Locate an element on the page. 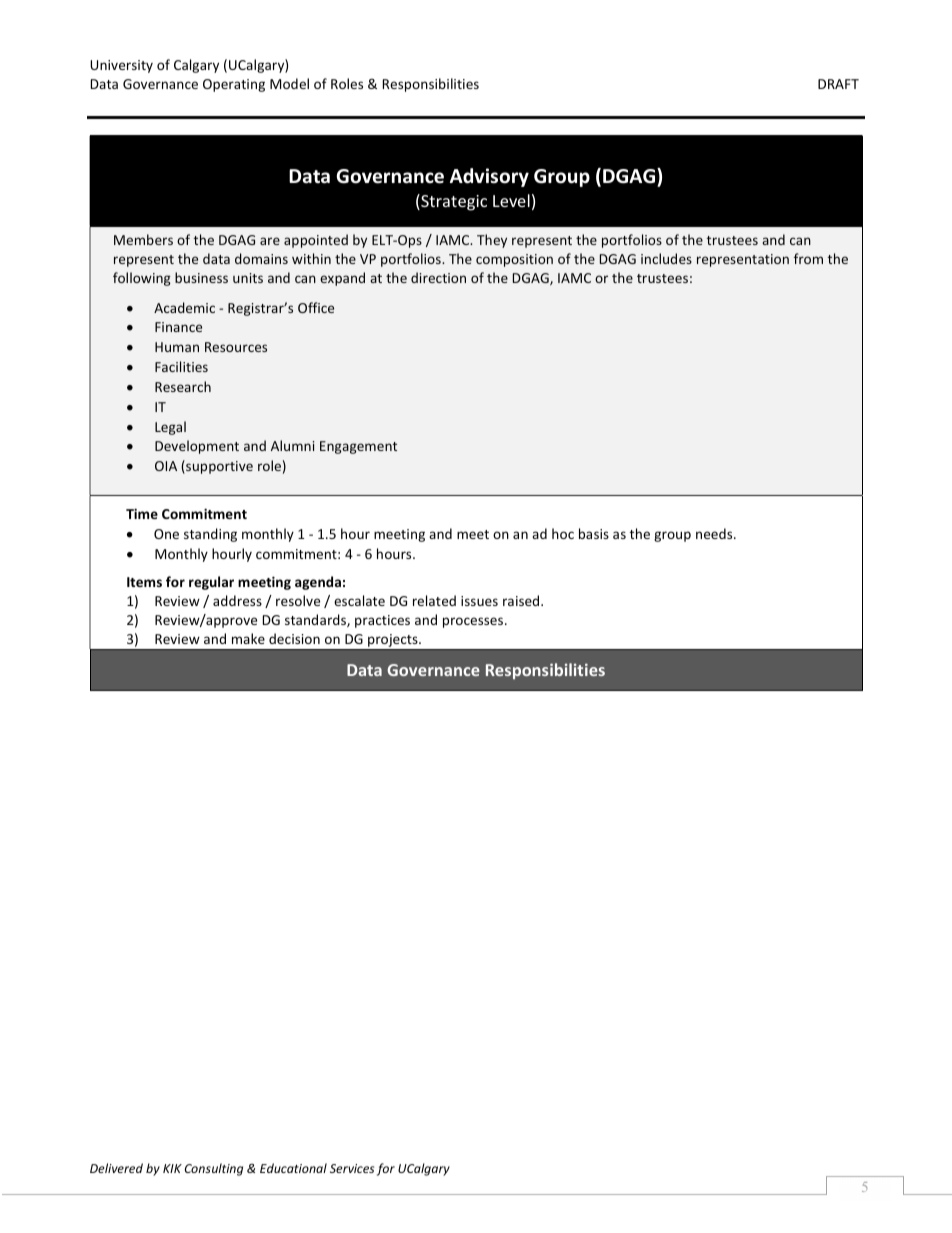 This page has height=1233, width=952. make is located at coordinates (248, 638).
